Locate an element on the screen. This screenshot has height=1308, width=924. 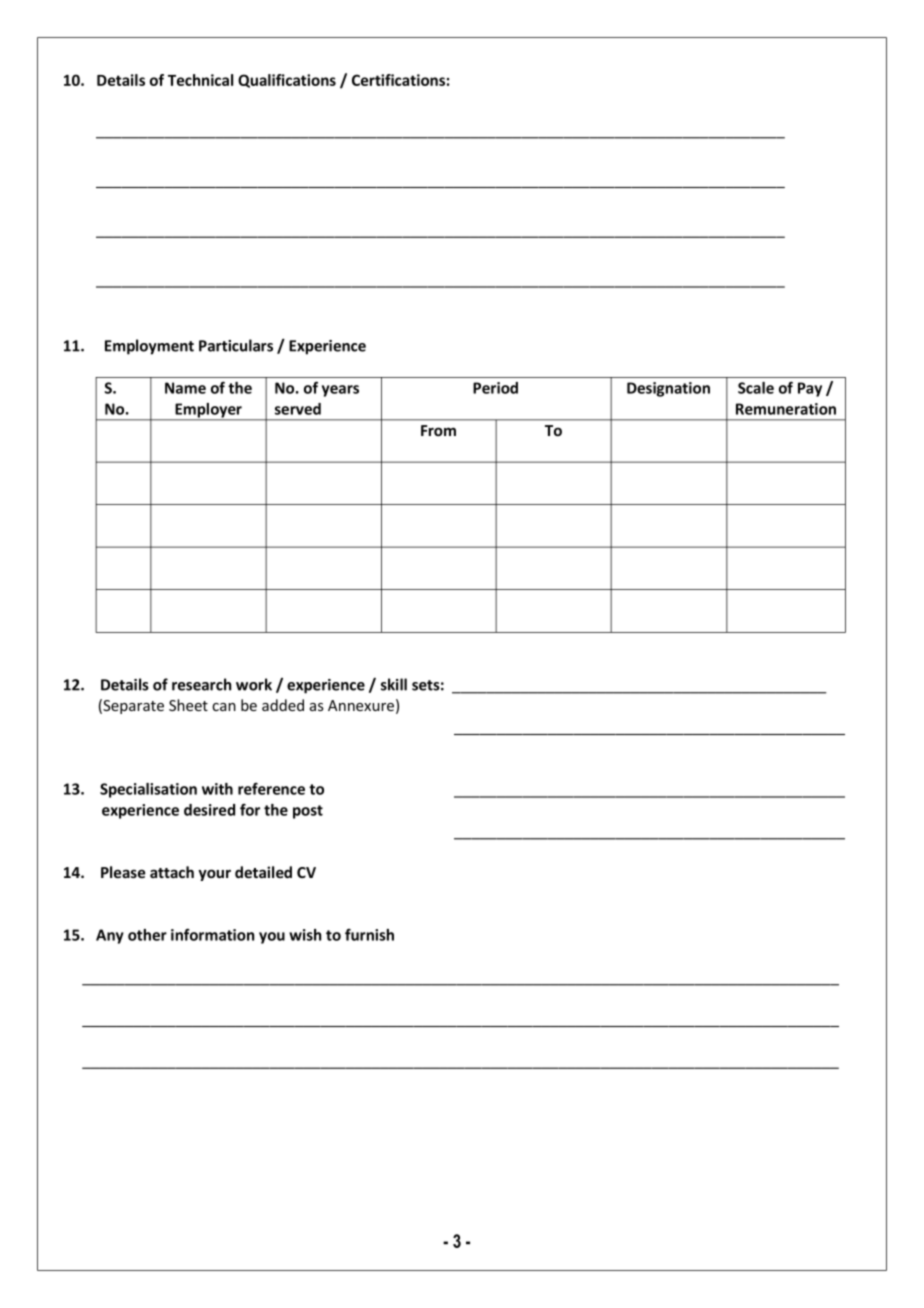
Designation is located at coordinates (668, 389).
